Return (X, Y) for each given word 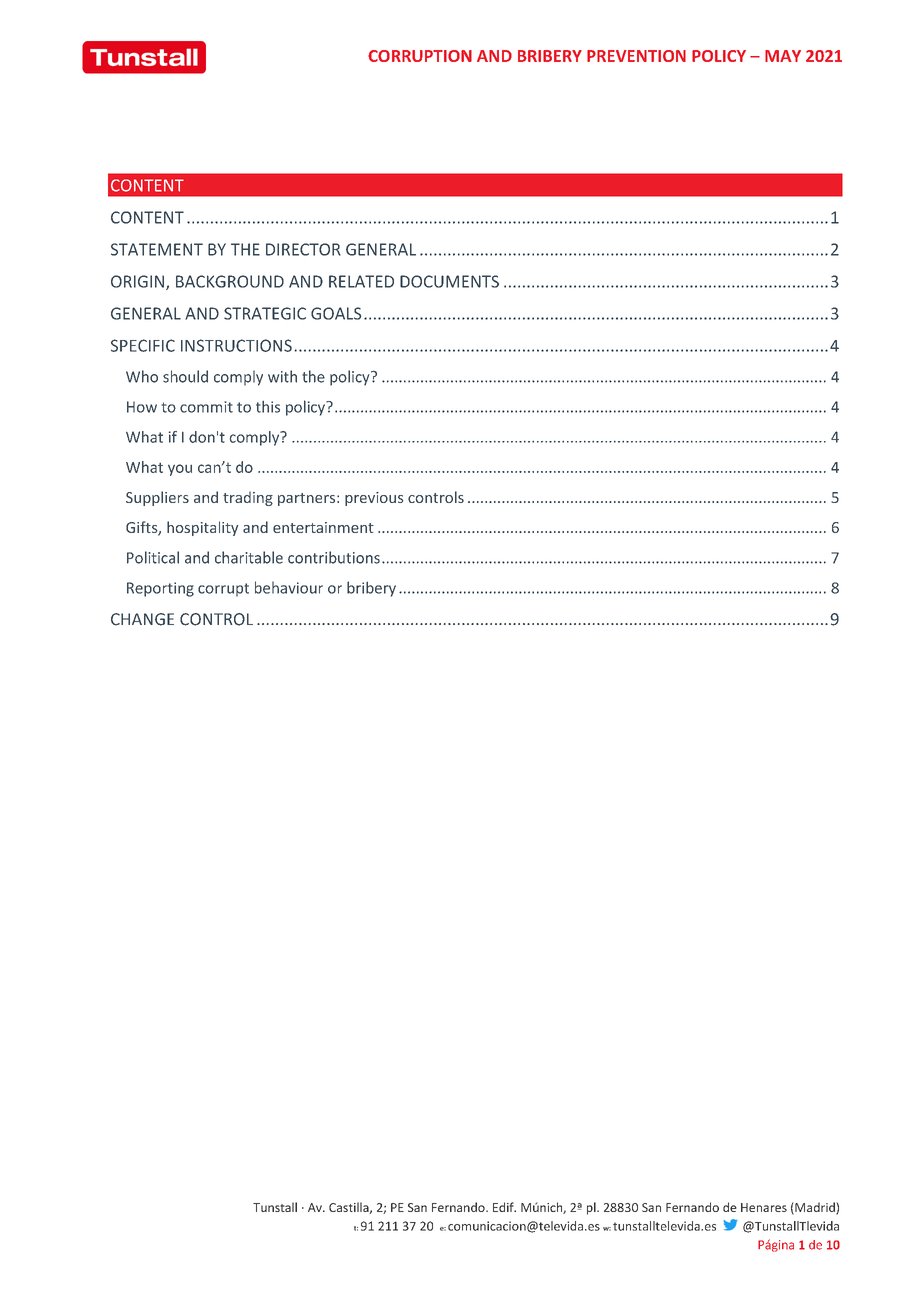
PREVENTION (636, 56)
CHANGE (142, 619)
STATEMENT (157, 249)
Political (153, 557)
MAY (783, 56)
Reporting (160, 589)
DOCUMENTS (449, 281)
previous (374, 499)
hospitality (202, 528)
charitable (249, 557)
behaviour (289, 587)
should (185, 376)
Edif (504, 1207)
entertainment (323, 527)
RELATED (361, 281)
